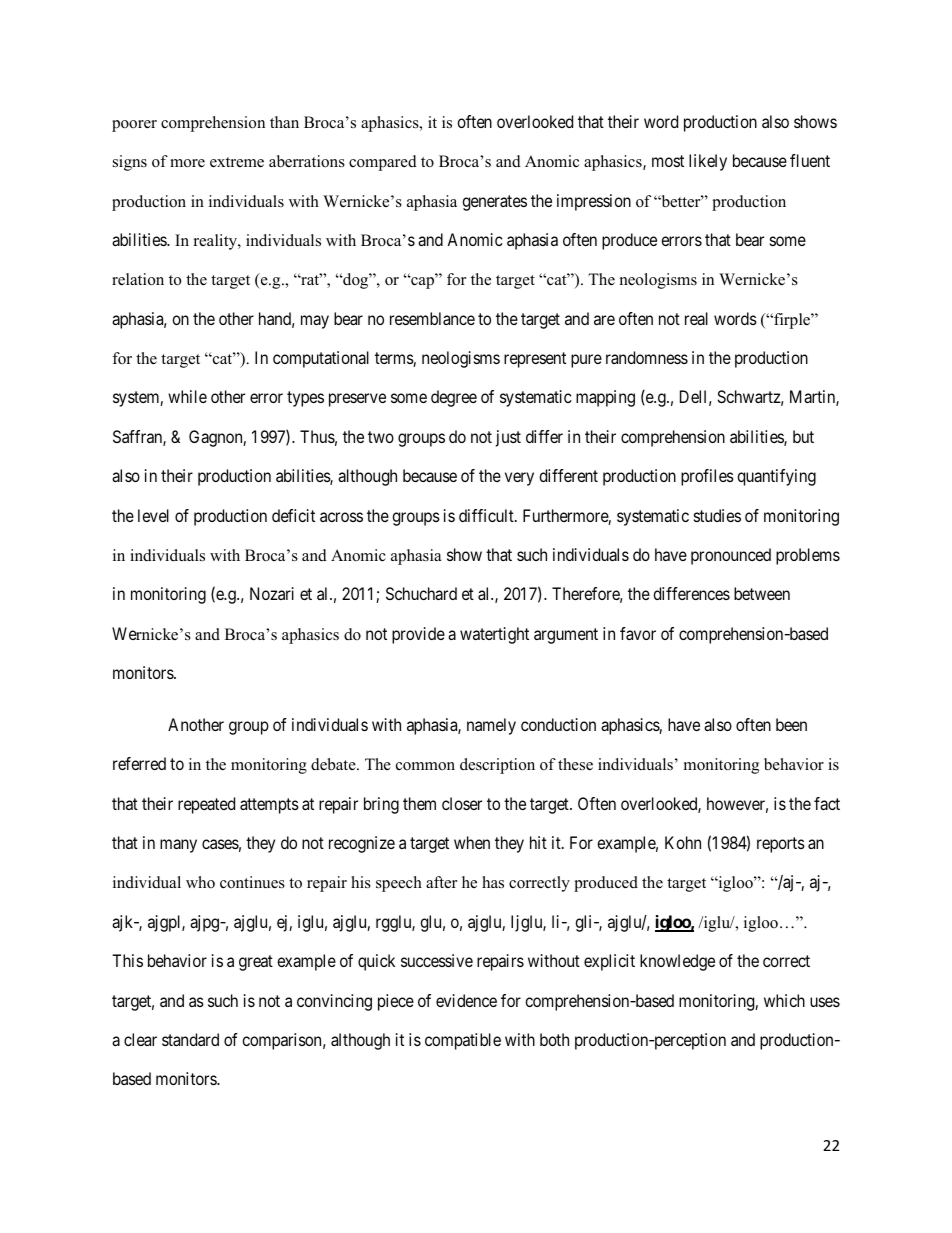  I want to click on level, so click(153, 515).
